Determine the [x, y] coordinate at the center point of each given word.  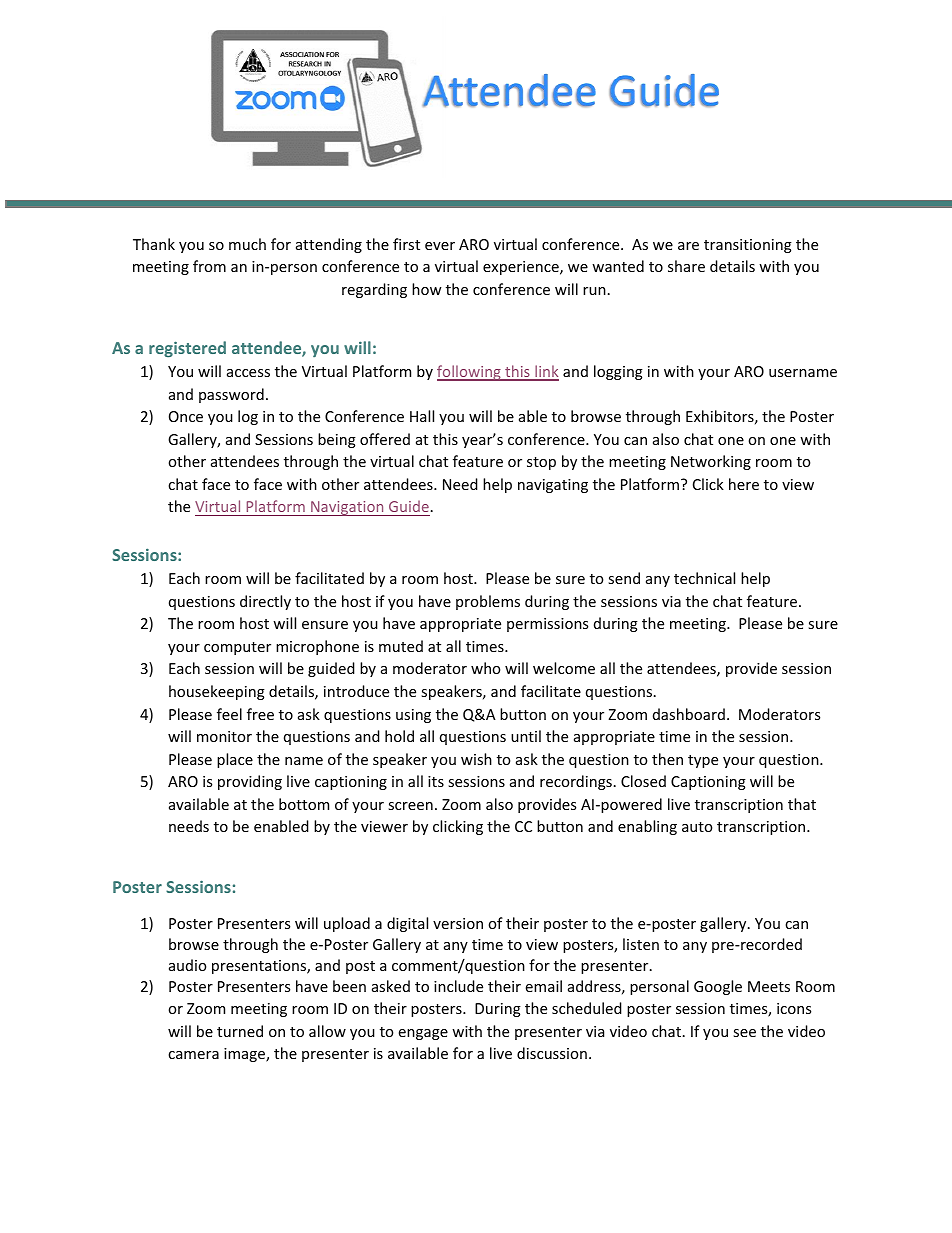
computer [237, 648]
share [686, 266]
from [209, 266]
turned [240, 1031]
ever [440, 246]
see [744, 1033]
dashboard [689, 714]
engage [423, 1034]
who [485, 668]
